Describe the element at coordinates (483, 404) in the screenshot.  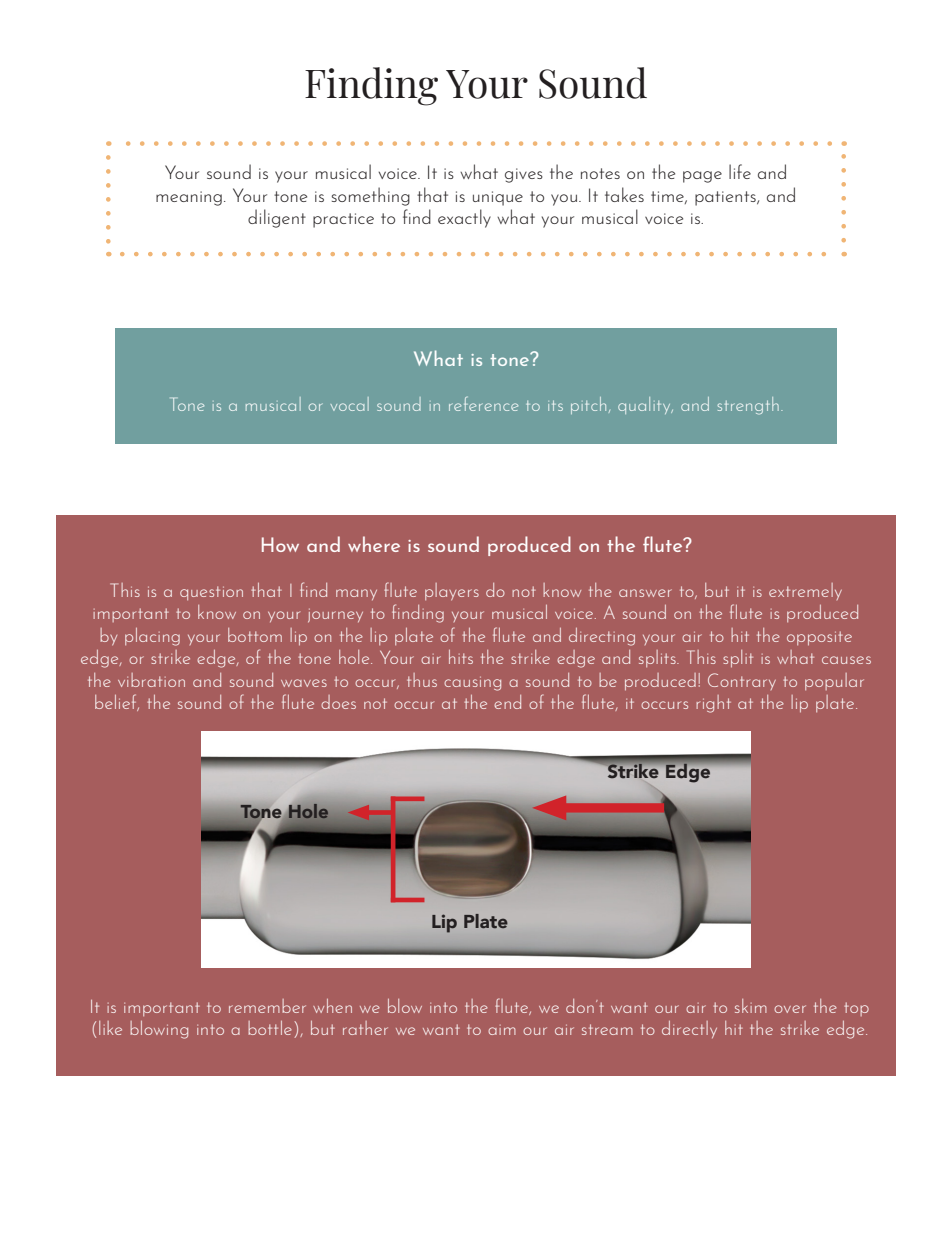
I see `reference` at that location.
